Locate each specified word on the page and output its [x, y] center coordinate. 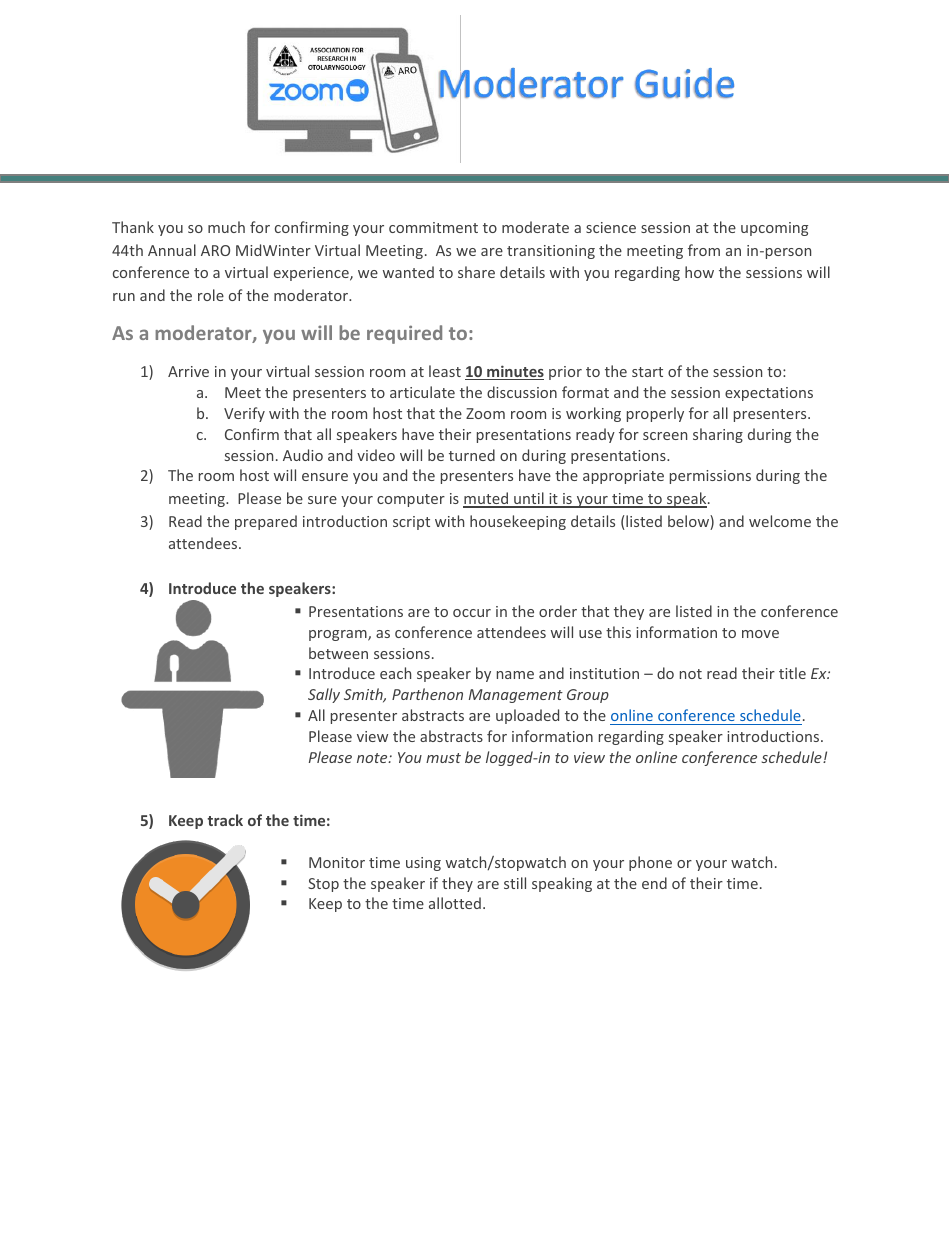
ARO [215, 250]
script [411, 523]
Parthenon [427, 694]
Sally [324, 695]
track [225, 820]
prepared [266, 522]
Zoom [485, 413]
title [792, 673]
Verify [244, 414]
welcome [780, 521]
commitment [433, 227]
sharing [718, 435]
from [704, 250]
